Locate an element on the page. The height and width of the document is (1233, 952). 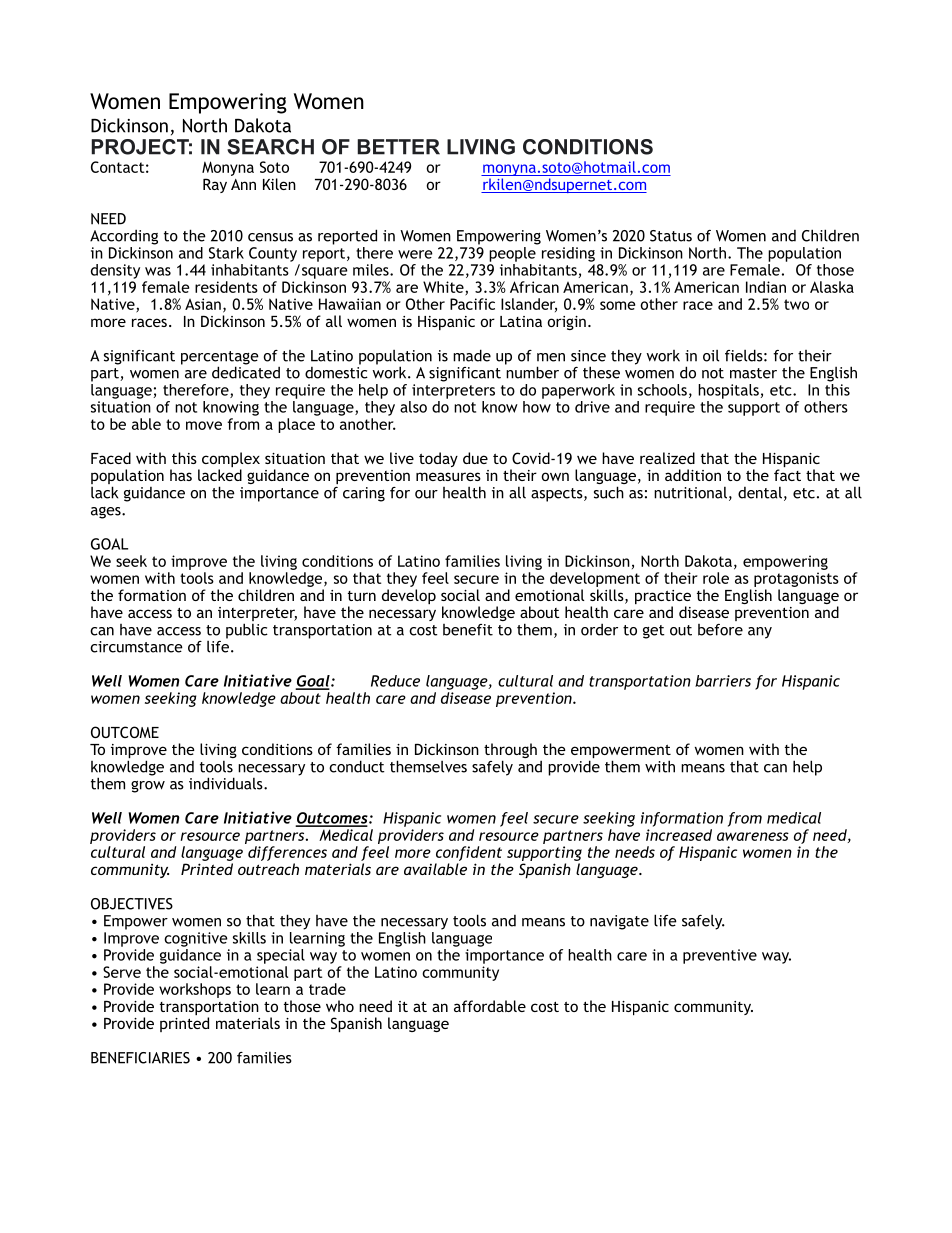
fact is located at coordinates (787, 475).
